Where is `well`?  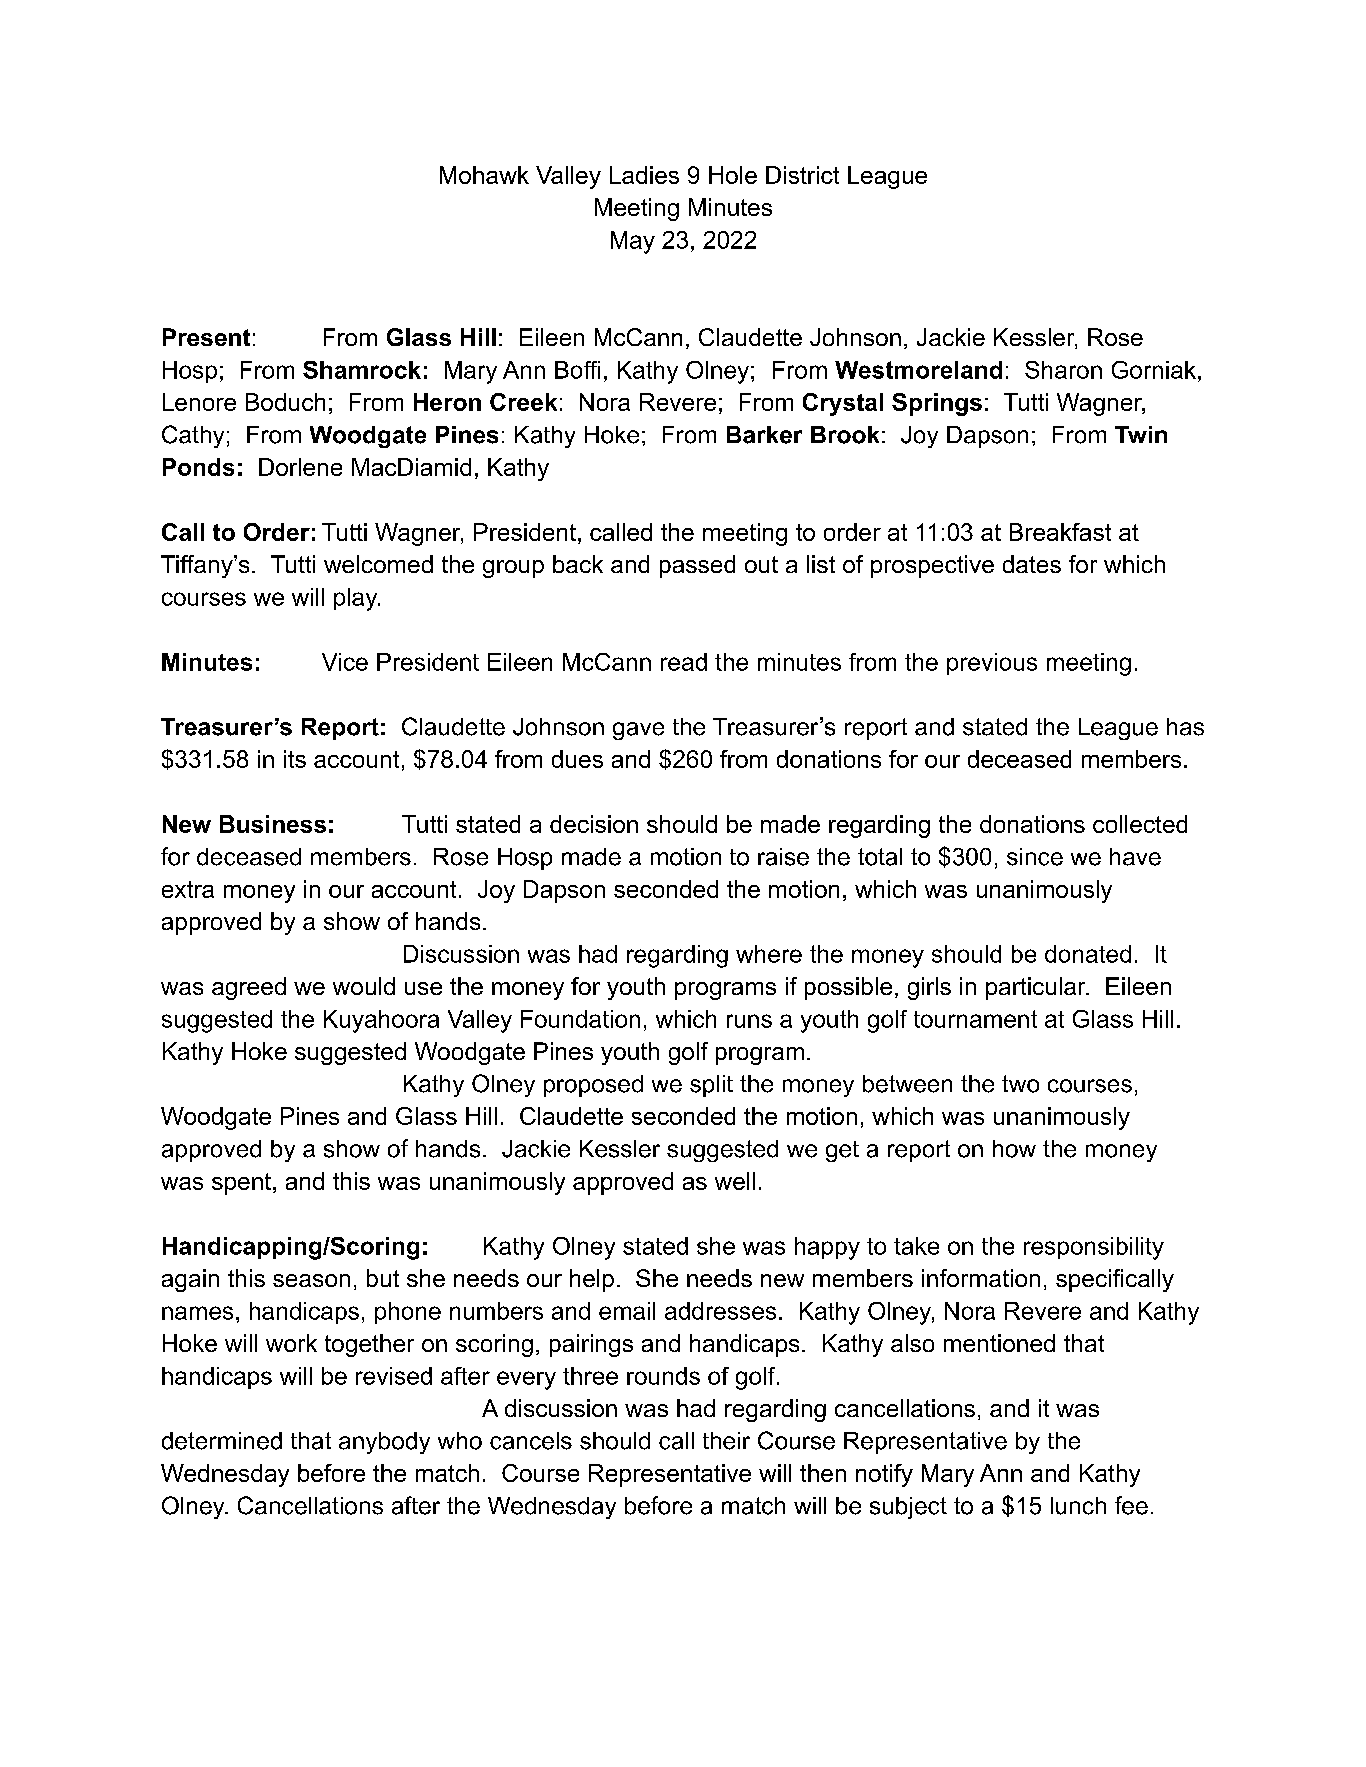
well is located at coordinates (735, 1181).
